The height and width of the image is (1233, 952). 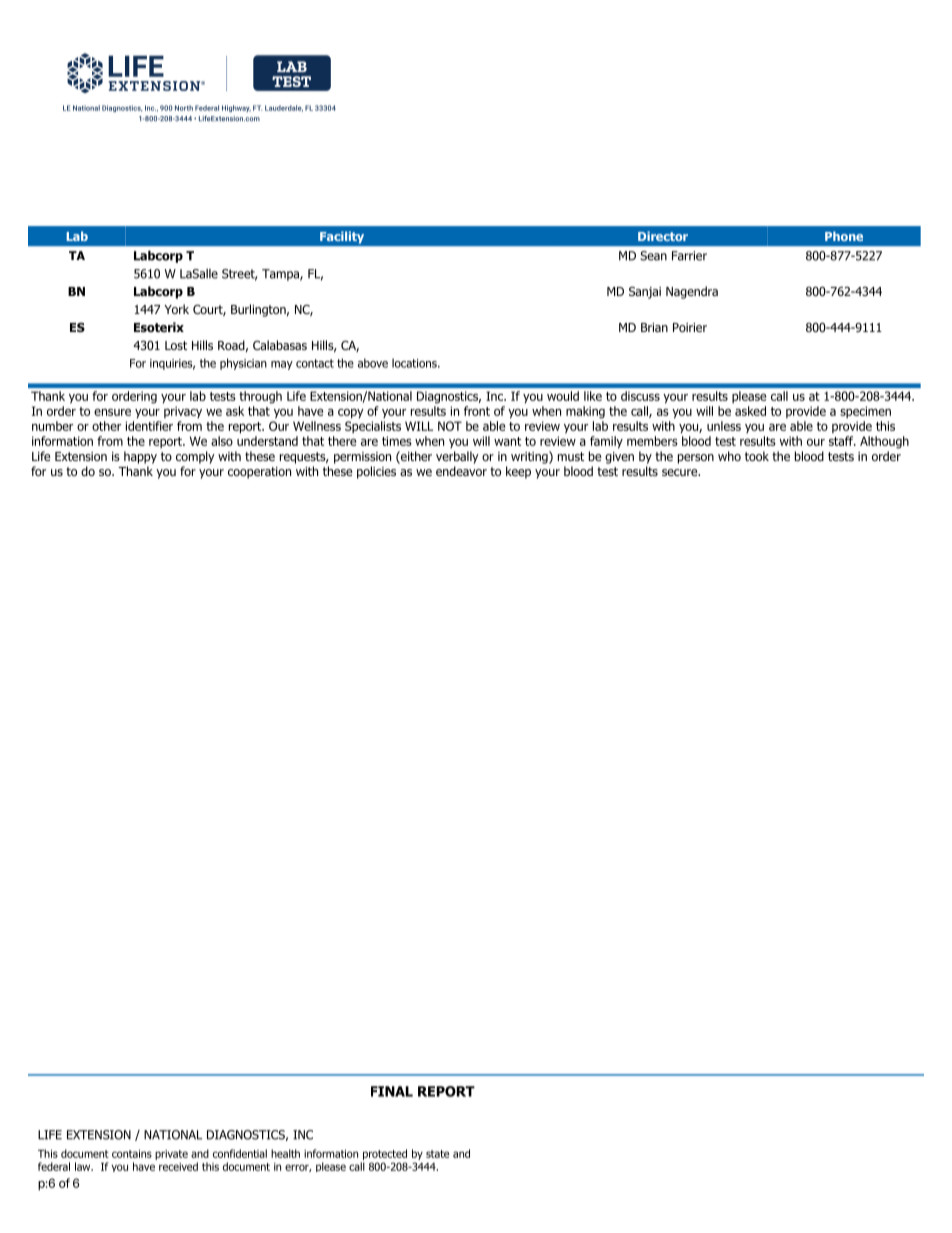 What do you see at coordinates (132, 1153) in the image?
I see `contains` at bounding box center [132, 1153].
